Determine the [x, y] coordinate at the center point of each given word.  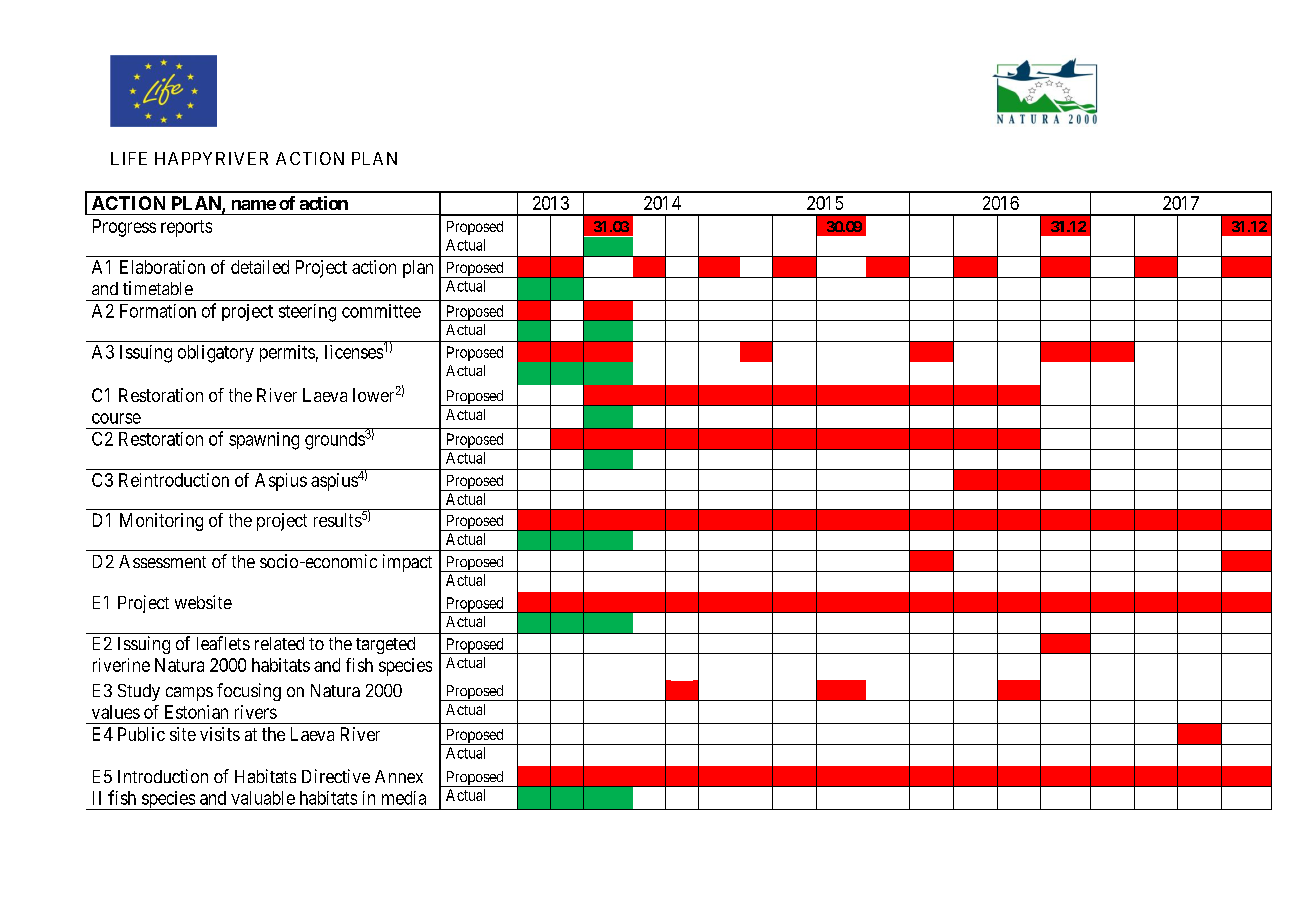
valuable [263, 798]
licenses [355, 351]
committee [381, 311]
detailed [260, 267]
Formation [158, 311]
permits [287, 353]
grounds [335, 440]
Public [141, 734]
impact [407, 563]
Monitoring [161, 522]
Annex [399, 776]
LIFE [129, 158]
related [279, 643]
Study [139, 692]
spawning [264, 441]
